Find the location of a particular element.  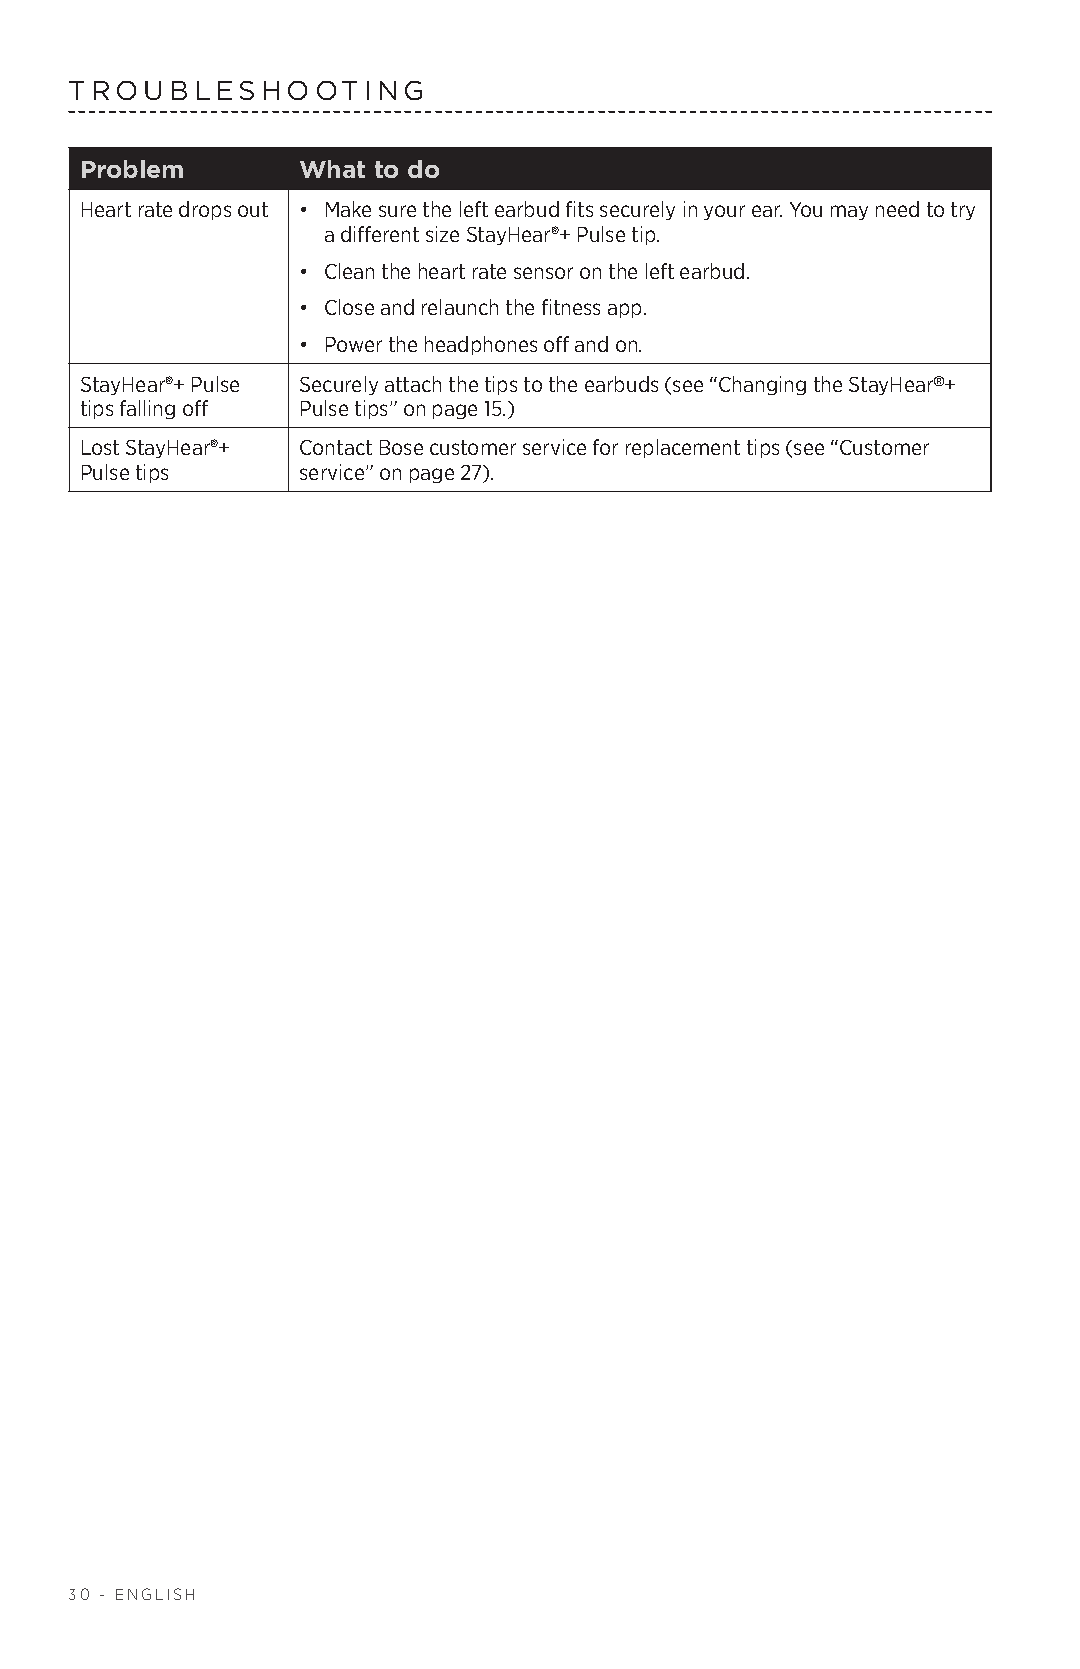

fits is located at coordinates (579, 209).
